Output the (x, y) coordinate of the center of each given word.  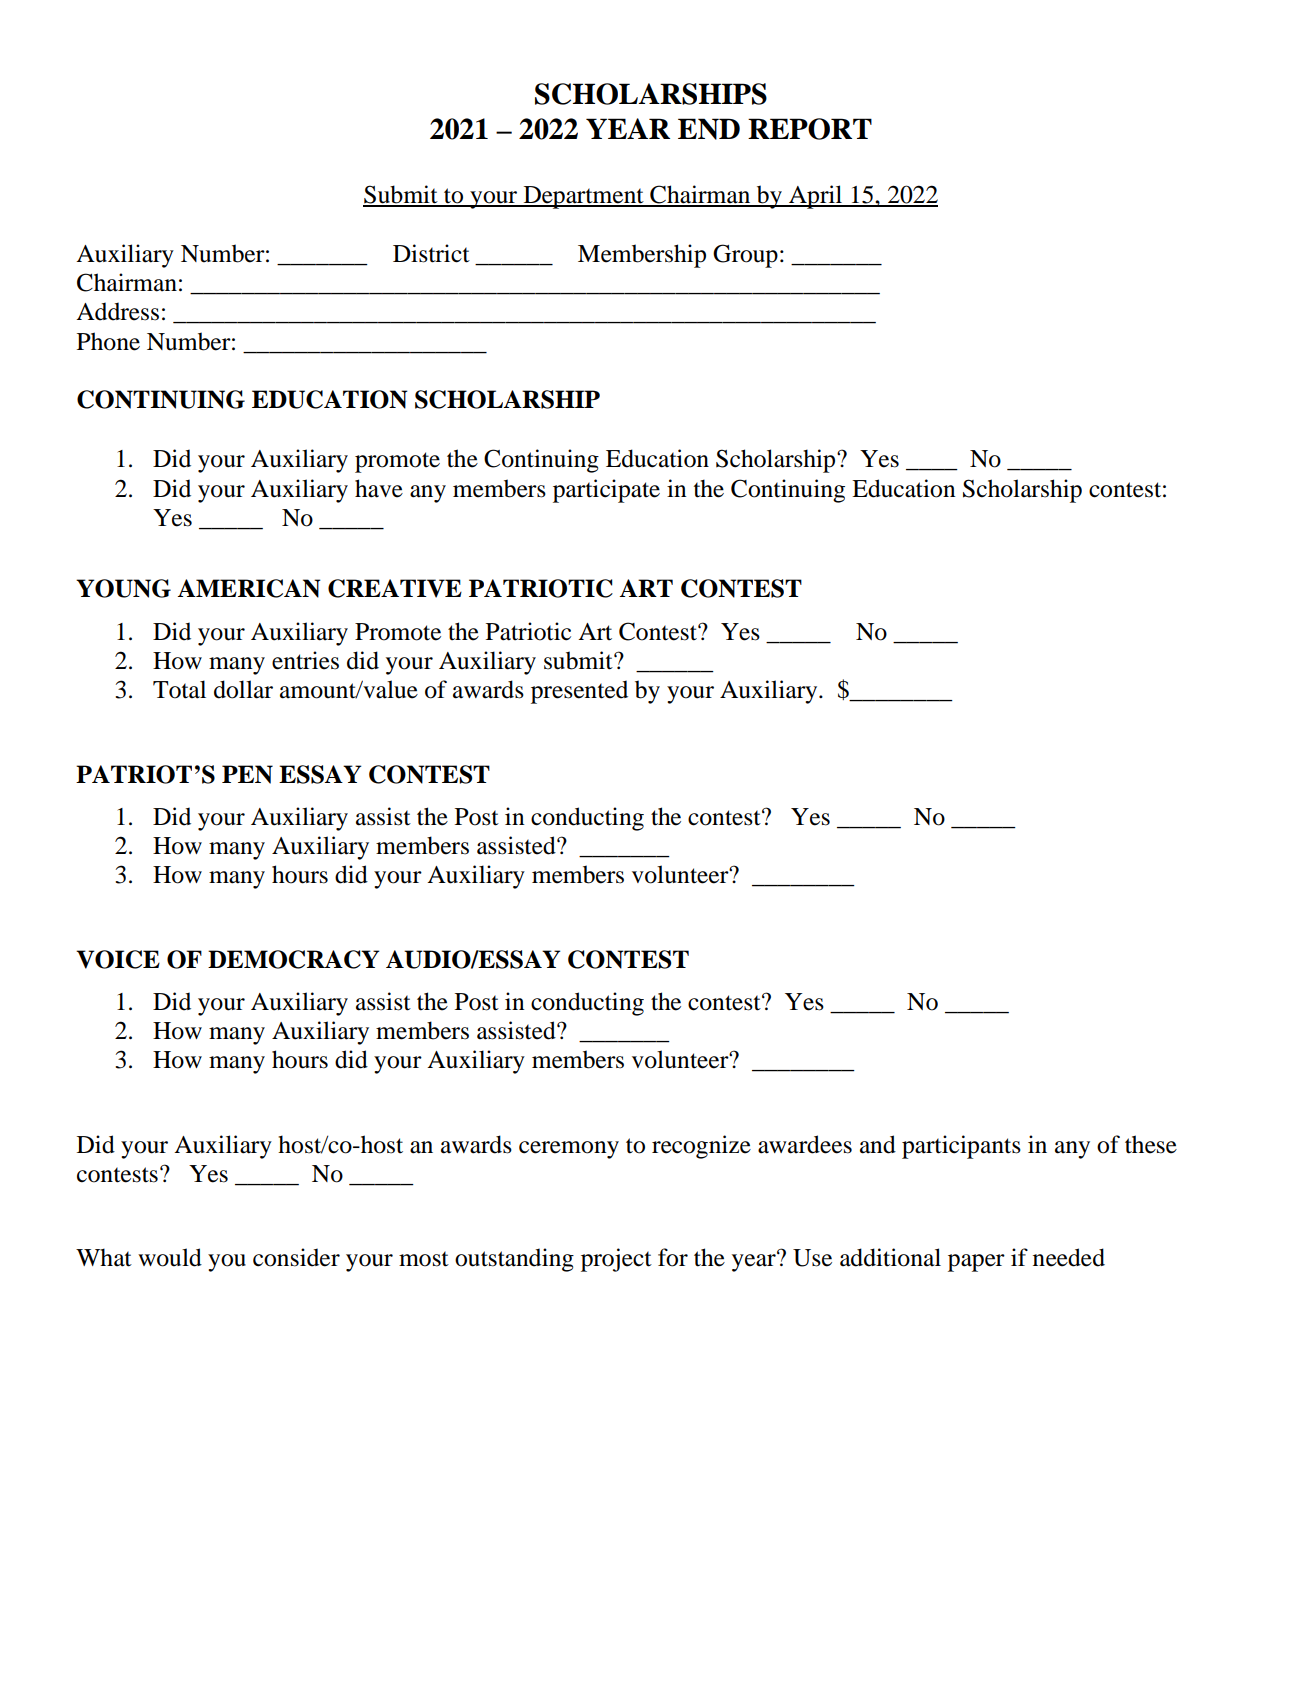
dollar (243, 689)
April (816, 197)
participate (606, 491)
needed (1069, 1257)
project (616, 1260)
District (431, 253)
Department (583, 197)
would (170, 1257)
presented (579, 692)
